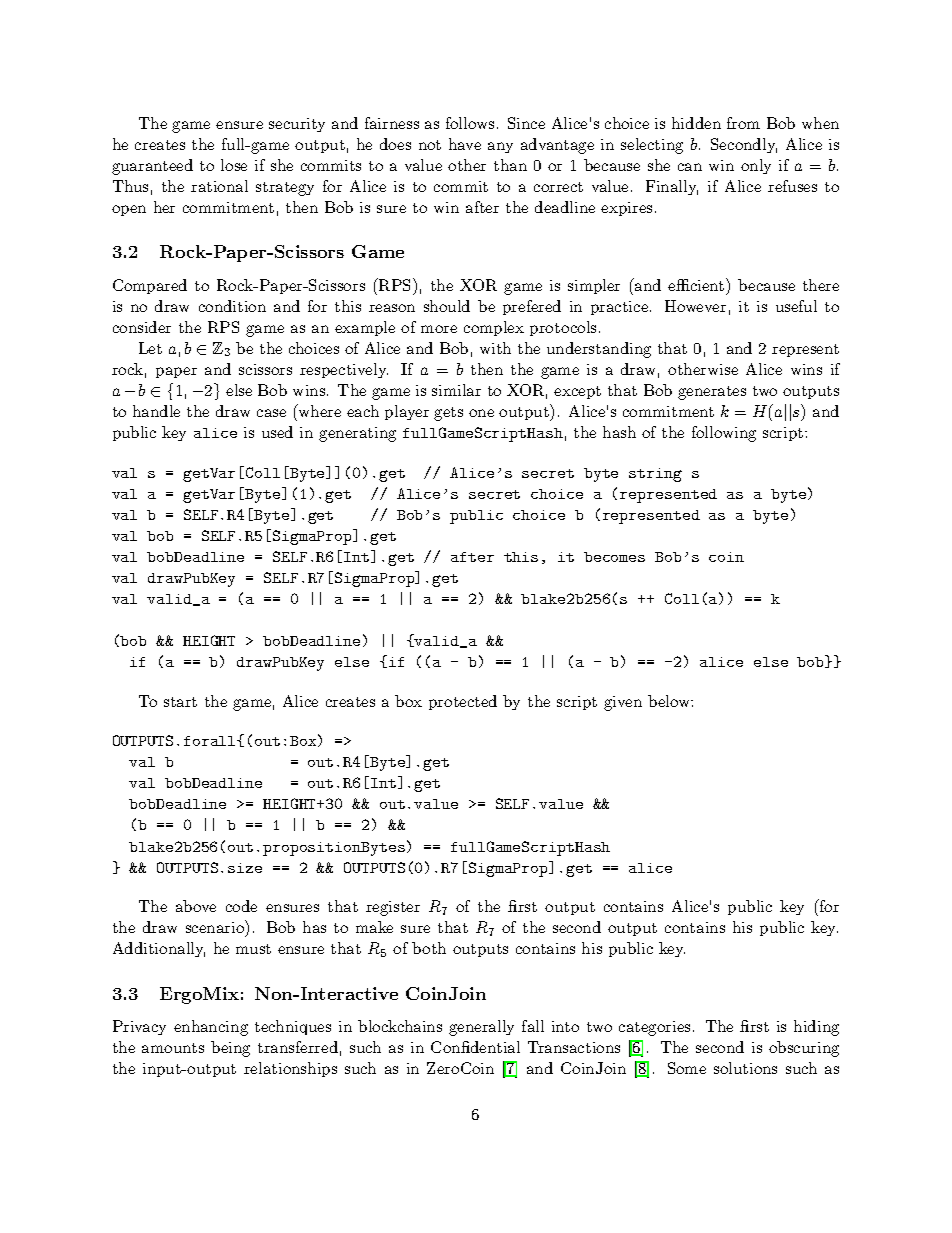 Image resolution: width=952 pixels, height=1233 pixels. I want to click on enhancing, so click(211, 1028).
